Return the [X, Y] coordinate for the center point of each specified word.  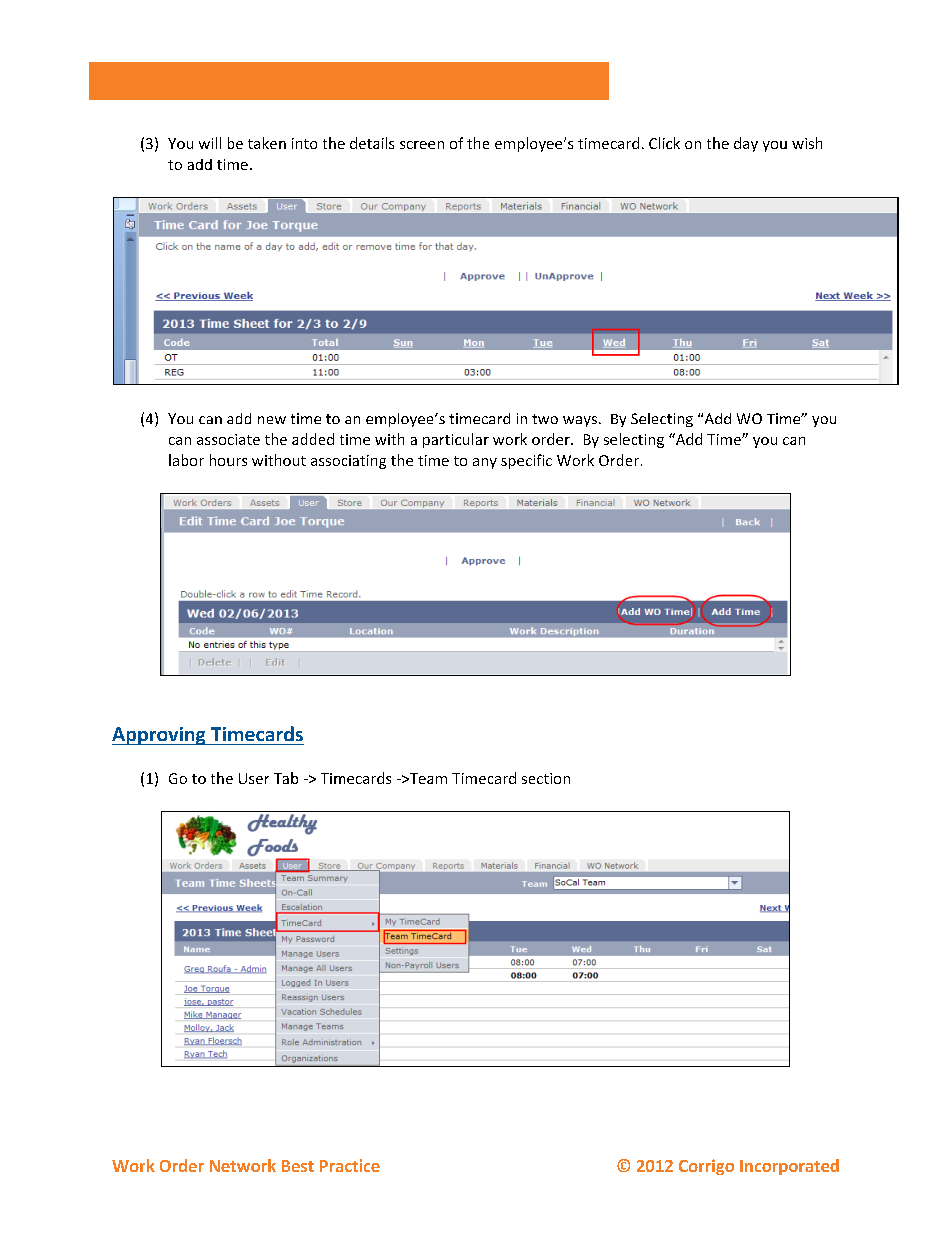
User [254, 778]
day [746, 144]
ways [580, 421]
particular [456, 440]
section [546, 778]
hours [228, 460]
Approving [160, 736]
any [485, 463]
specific [526, 461]
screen [422, 145]
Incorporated [789, 1167]
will [210, 143]
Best [298, 1166]
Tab [286, 778]
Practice [350, 1165]
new [272, 420]
